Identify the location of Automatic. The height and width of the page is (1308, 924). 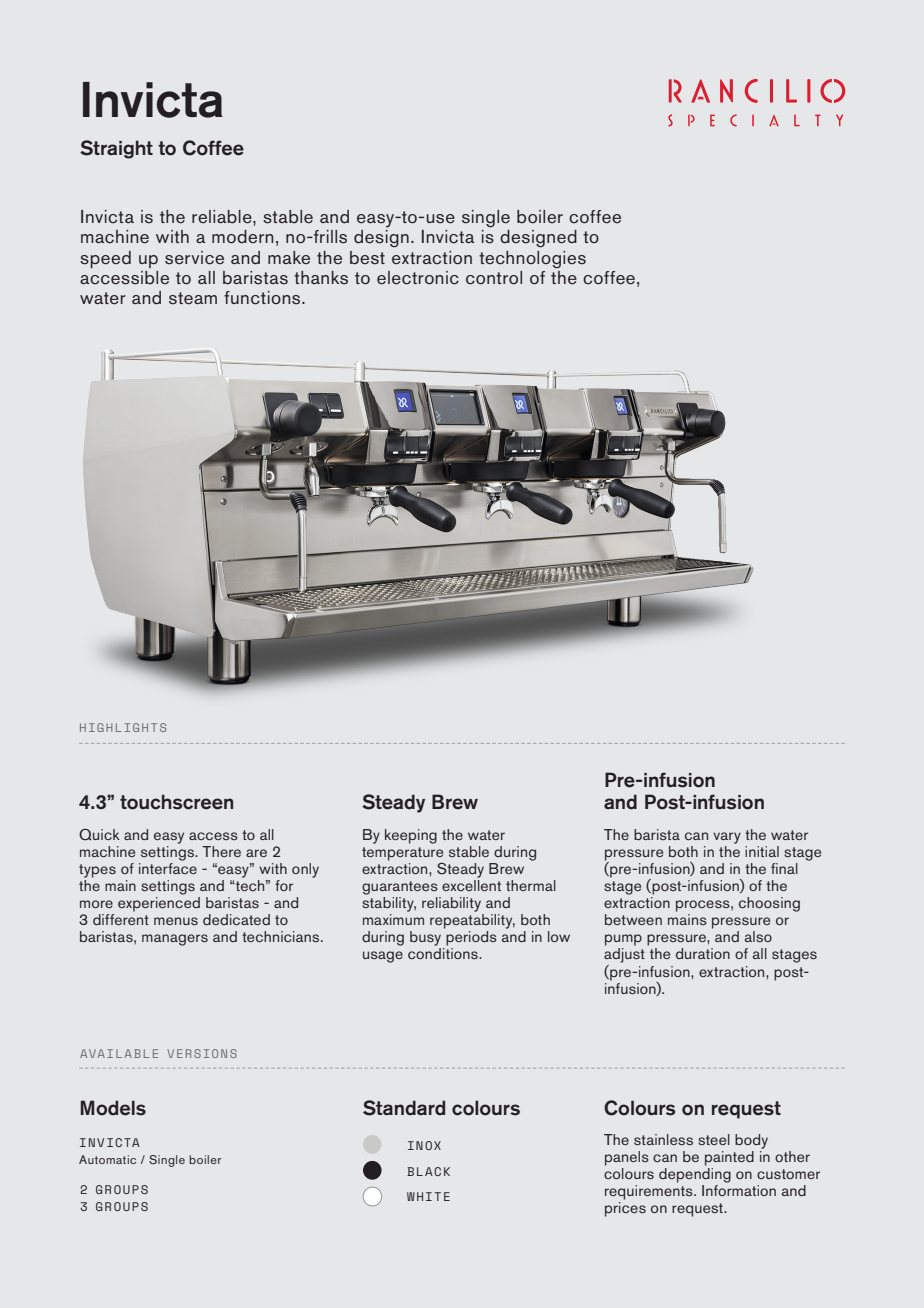
(107, 1159).
